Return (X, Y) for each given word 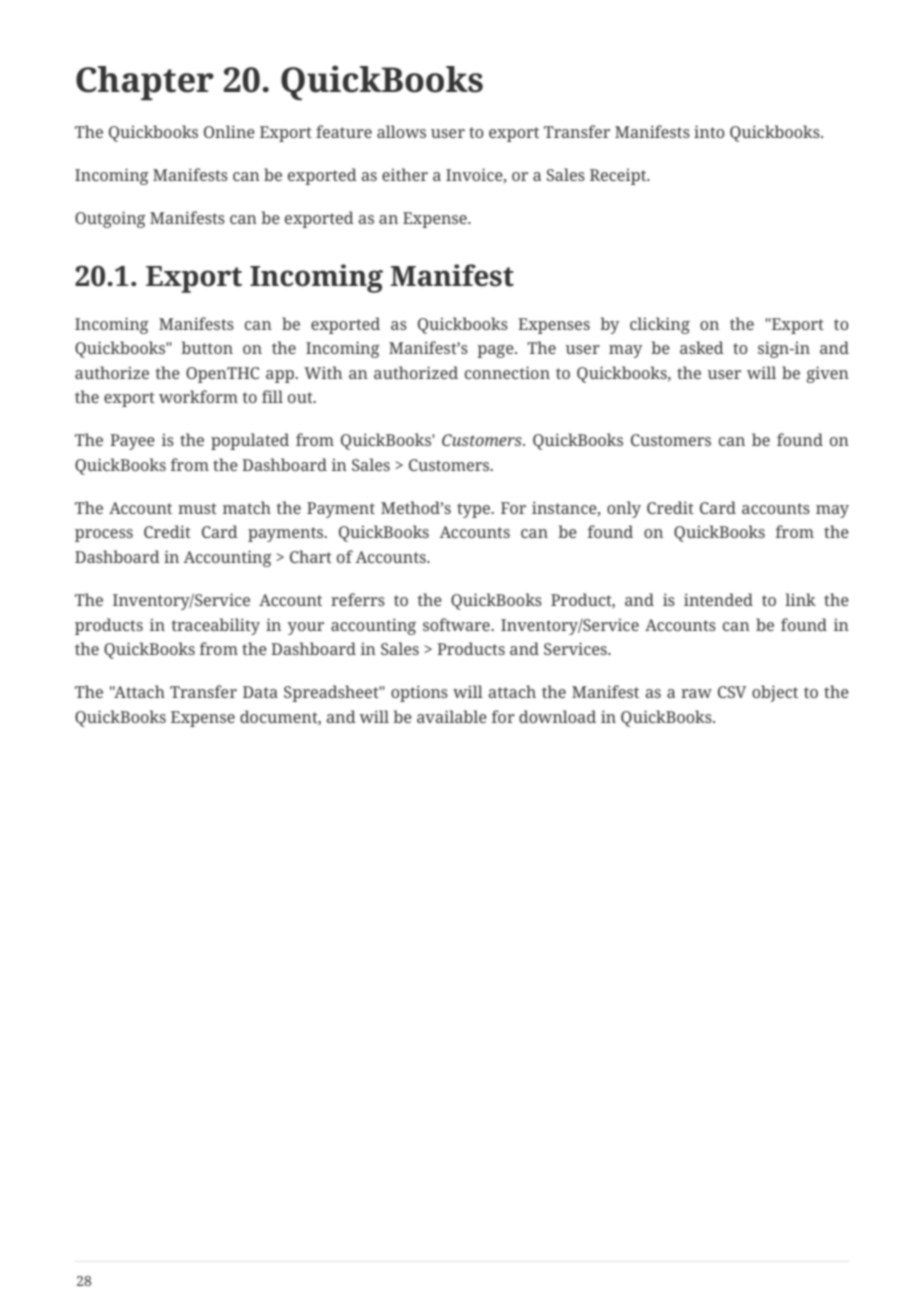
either (405, 174)
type (474, 510)
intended (718, 599)
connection (507, 372)
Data (260, 692)
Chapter (145, 83)
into (709, 131)
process (104, 535)
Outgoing (110, 219)
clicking (660, 325)
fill (272, 396)
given (827, 374)
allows (401, 131)
